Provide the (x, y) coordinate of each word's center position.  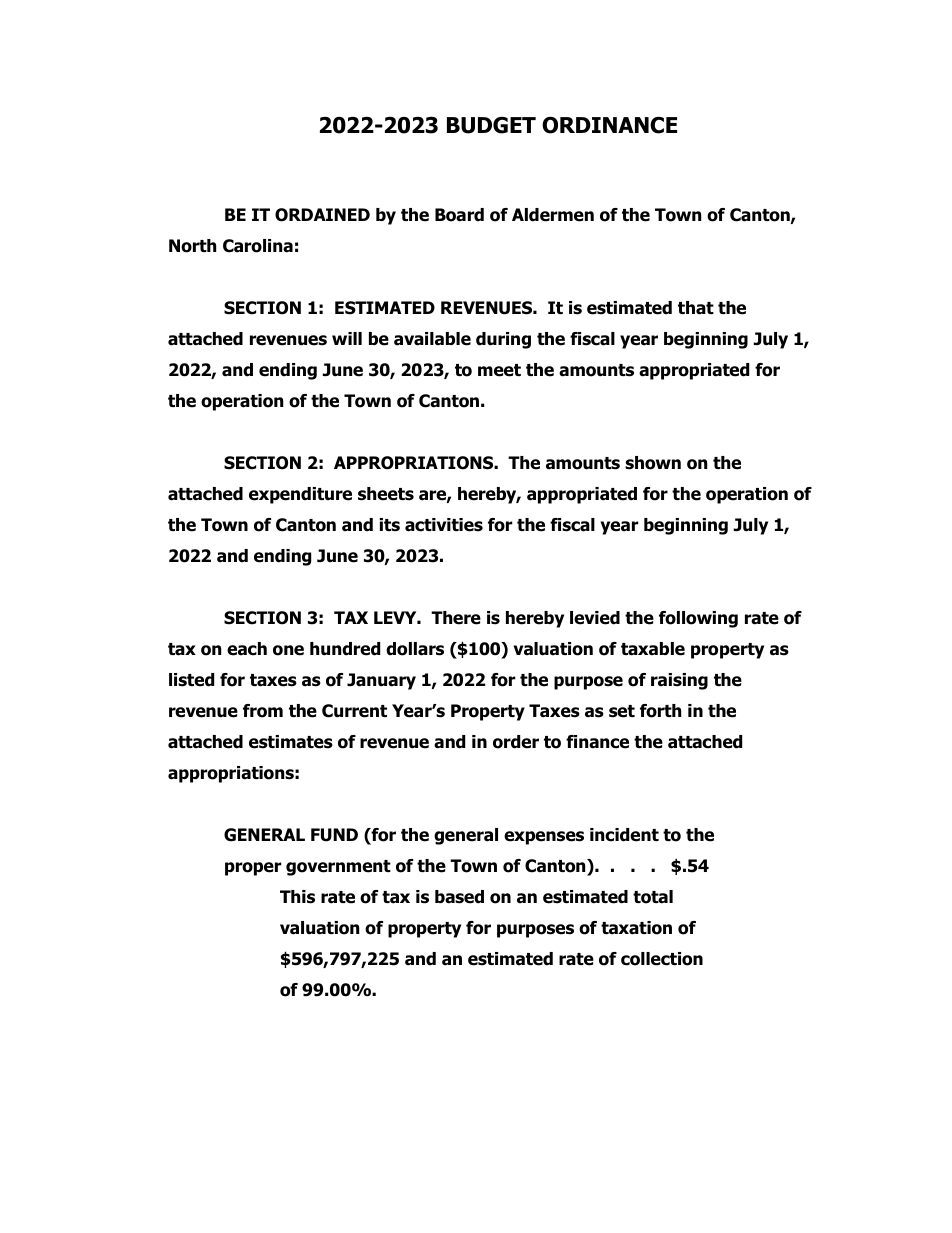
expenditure (300, 495)
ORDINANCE (609, 125)
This (297, 897)
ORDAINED (322, 215)
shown (653, 463)
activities (444, 525)
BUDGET (491, 125)
